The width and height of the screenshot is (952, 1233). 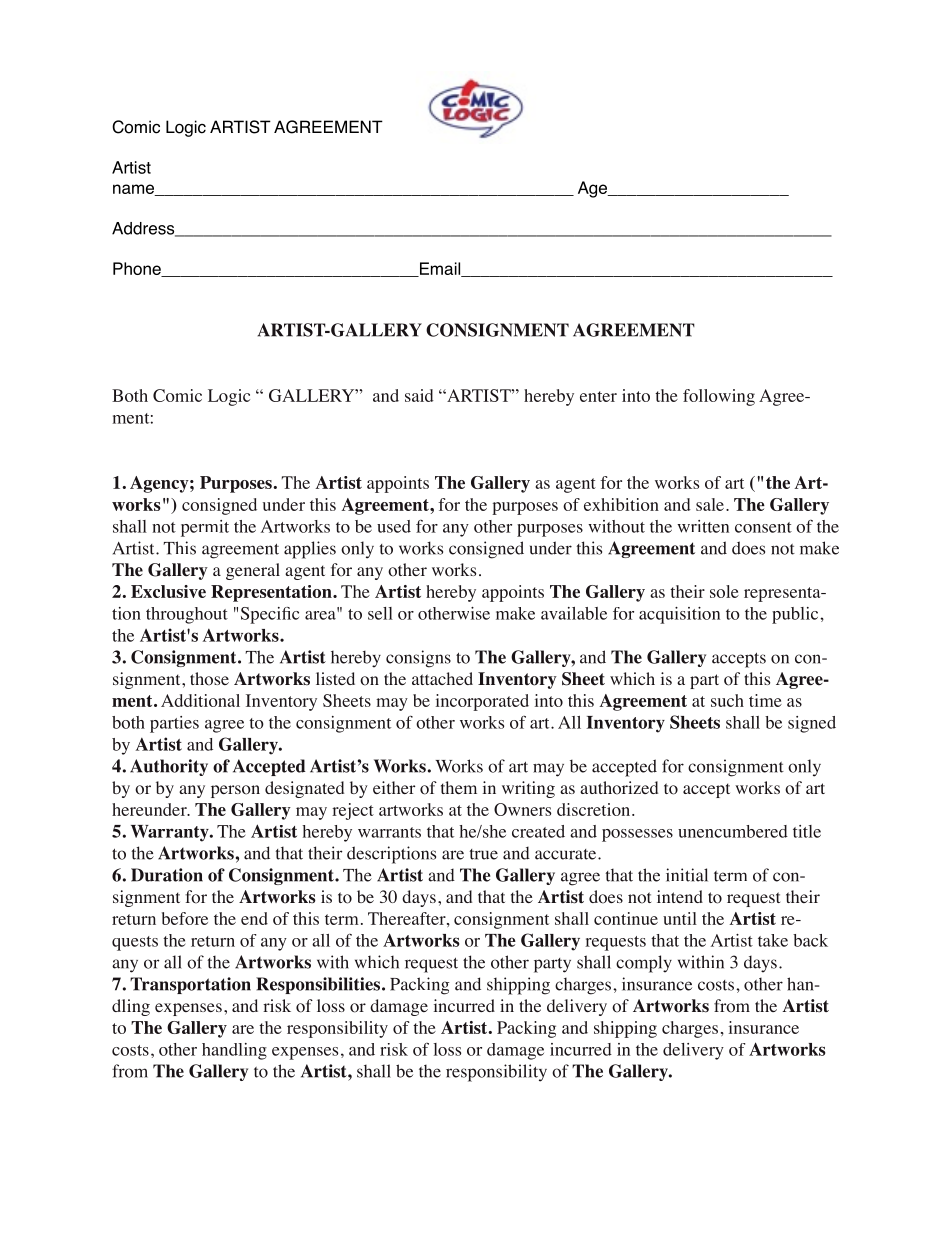 I want to click on following, so click(x=719, y=397).
